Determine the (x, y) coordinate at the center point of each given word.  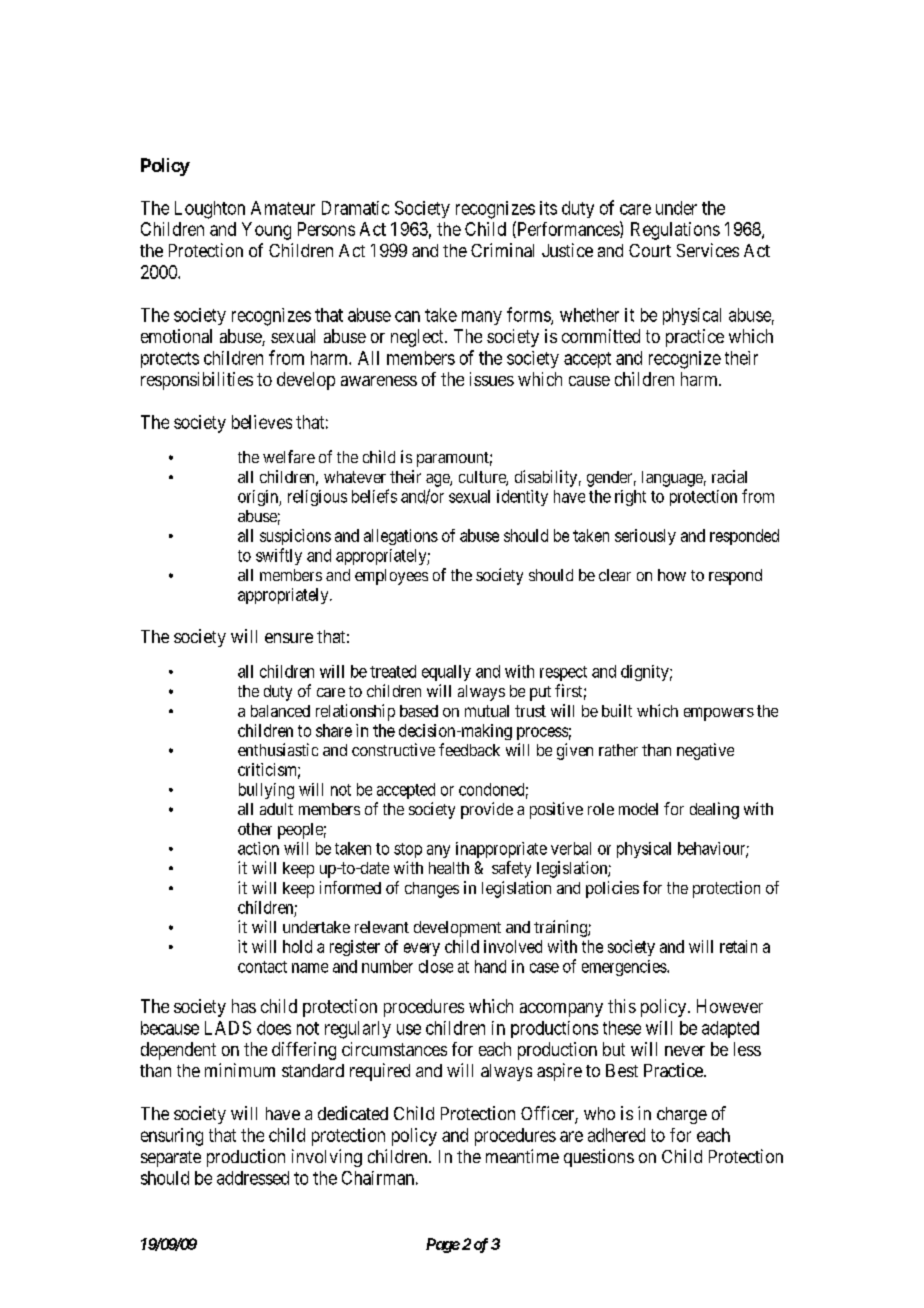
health (449, 868)
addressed (253, 1178)
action (258, 848)
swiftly (279, 556)
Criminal (502, 250)
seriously (645, 537)
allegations (401, 537)
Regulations (675, 231)
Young (266, 231)
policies (612, 889)
